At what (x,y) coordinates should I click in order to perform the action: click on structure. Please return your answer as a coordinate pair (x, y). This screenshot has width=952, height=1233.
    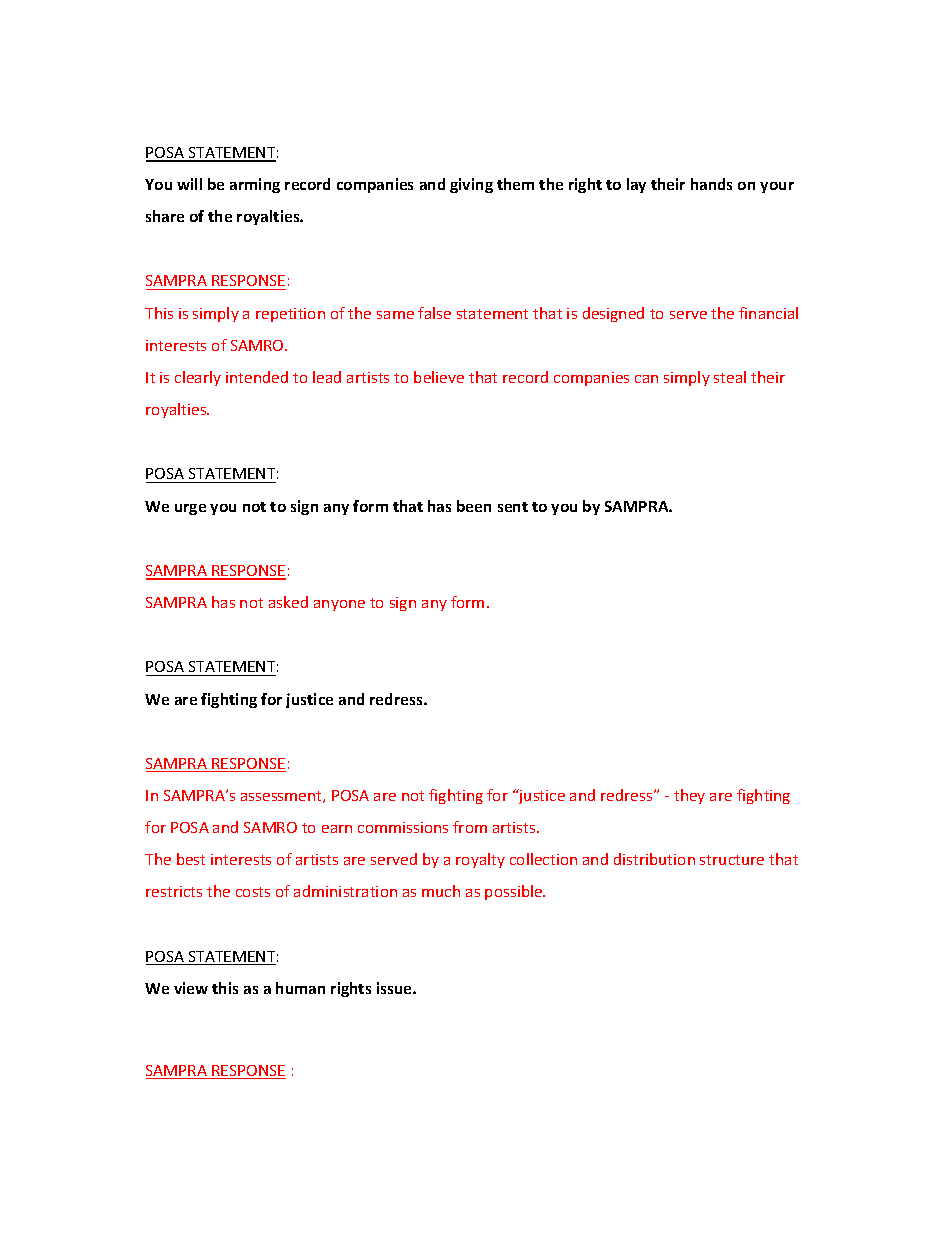
    Looking at the image, I should click on (732, 860).
